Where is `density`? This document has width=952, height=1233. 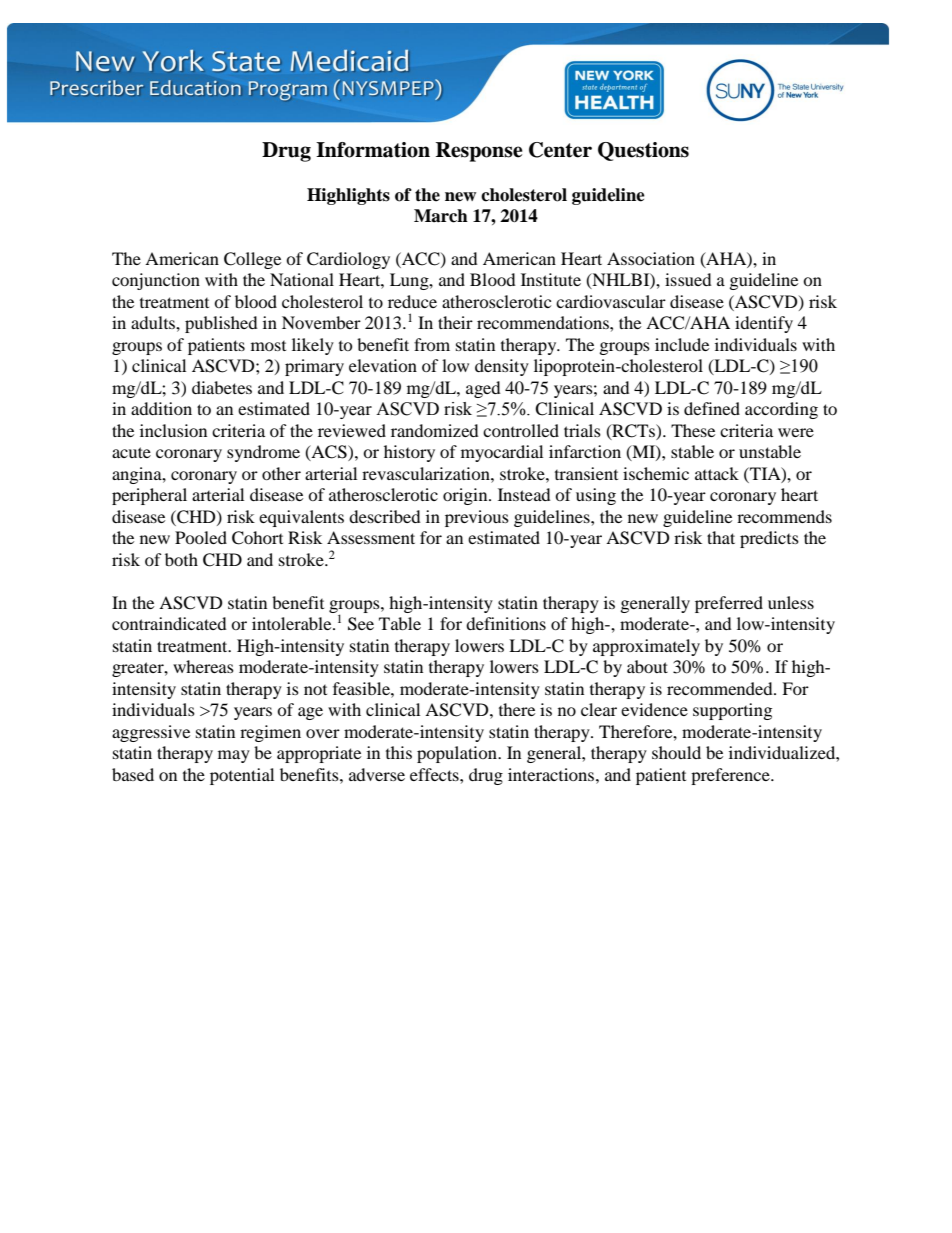 density is located at coordinates (502, 367).
